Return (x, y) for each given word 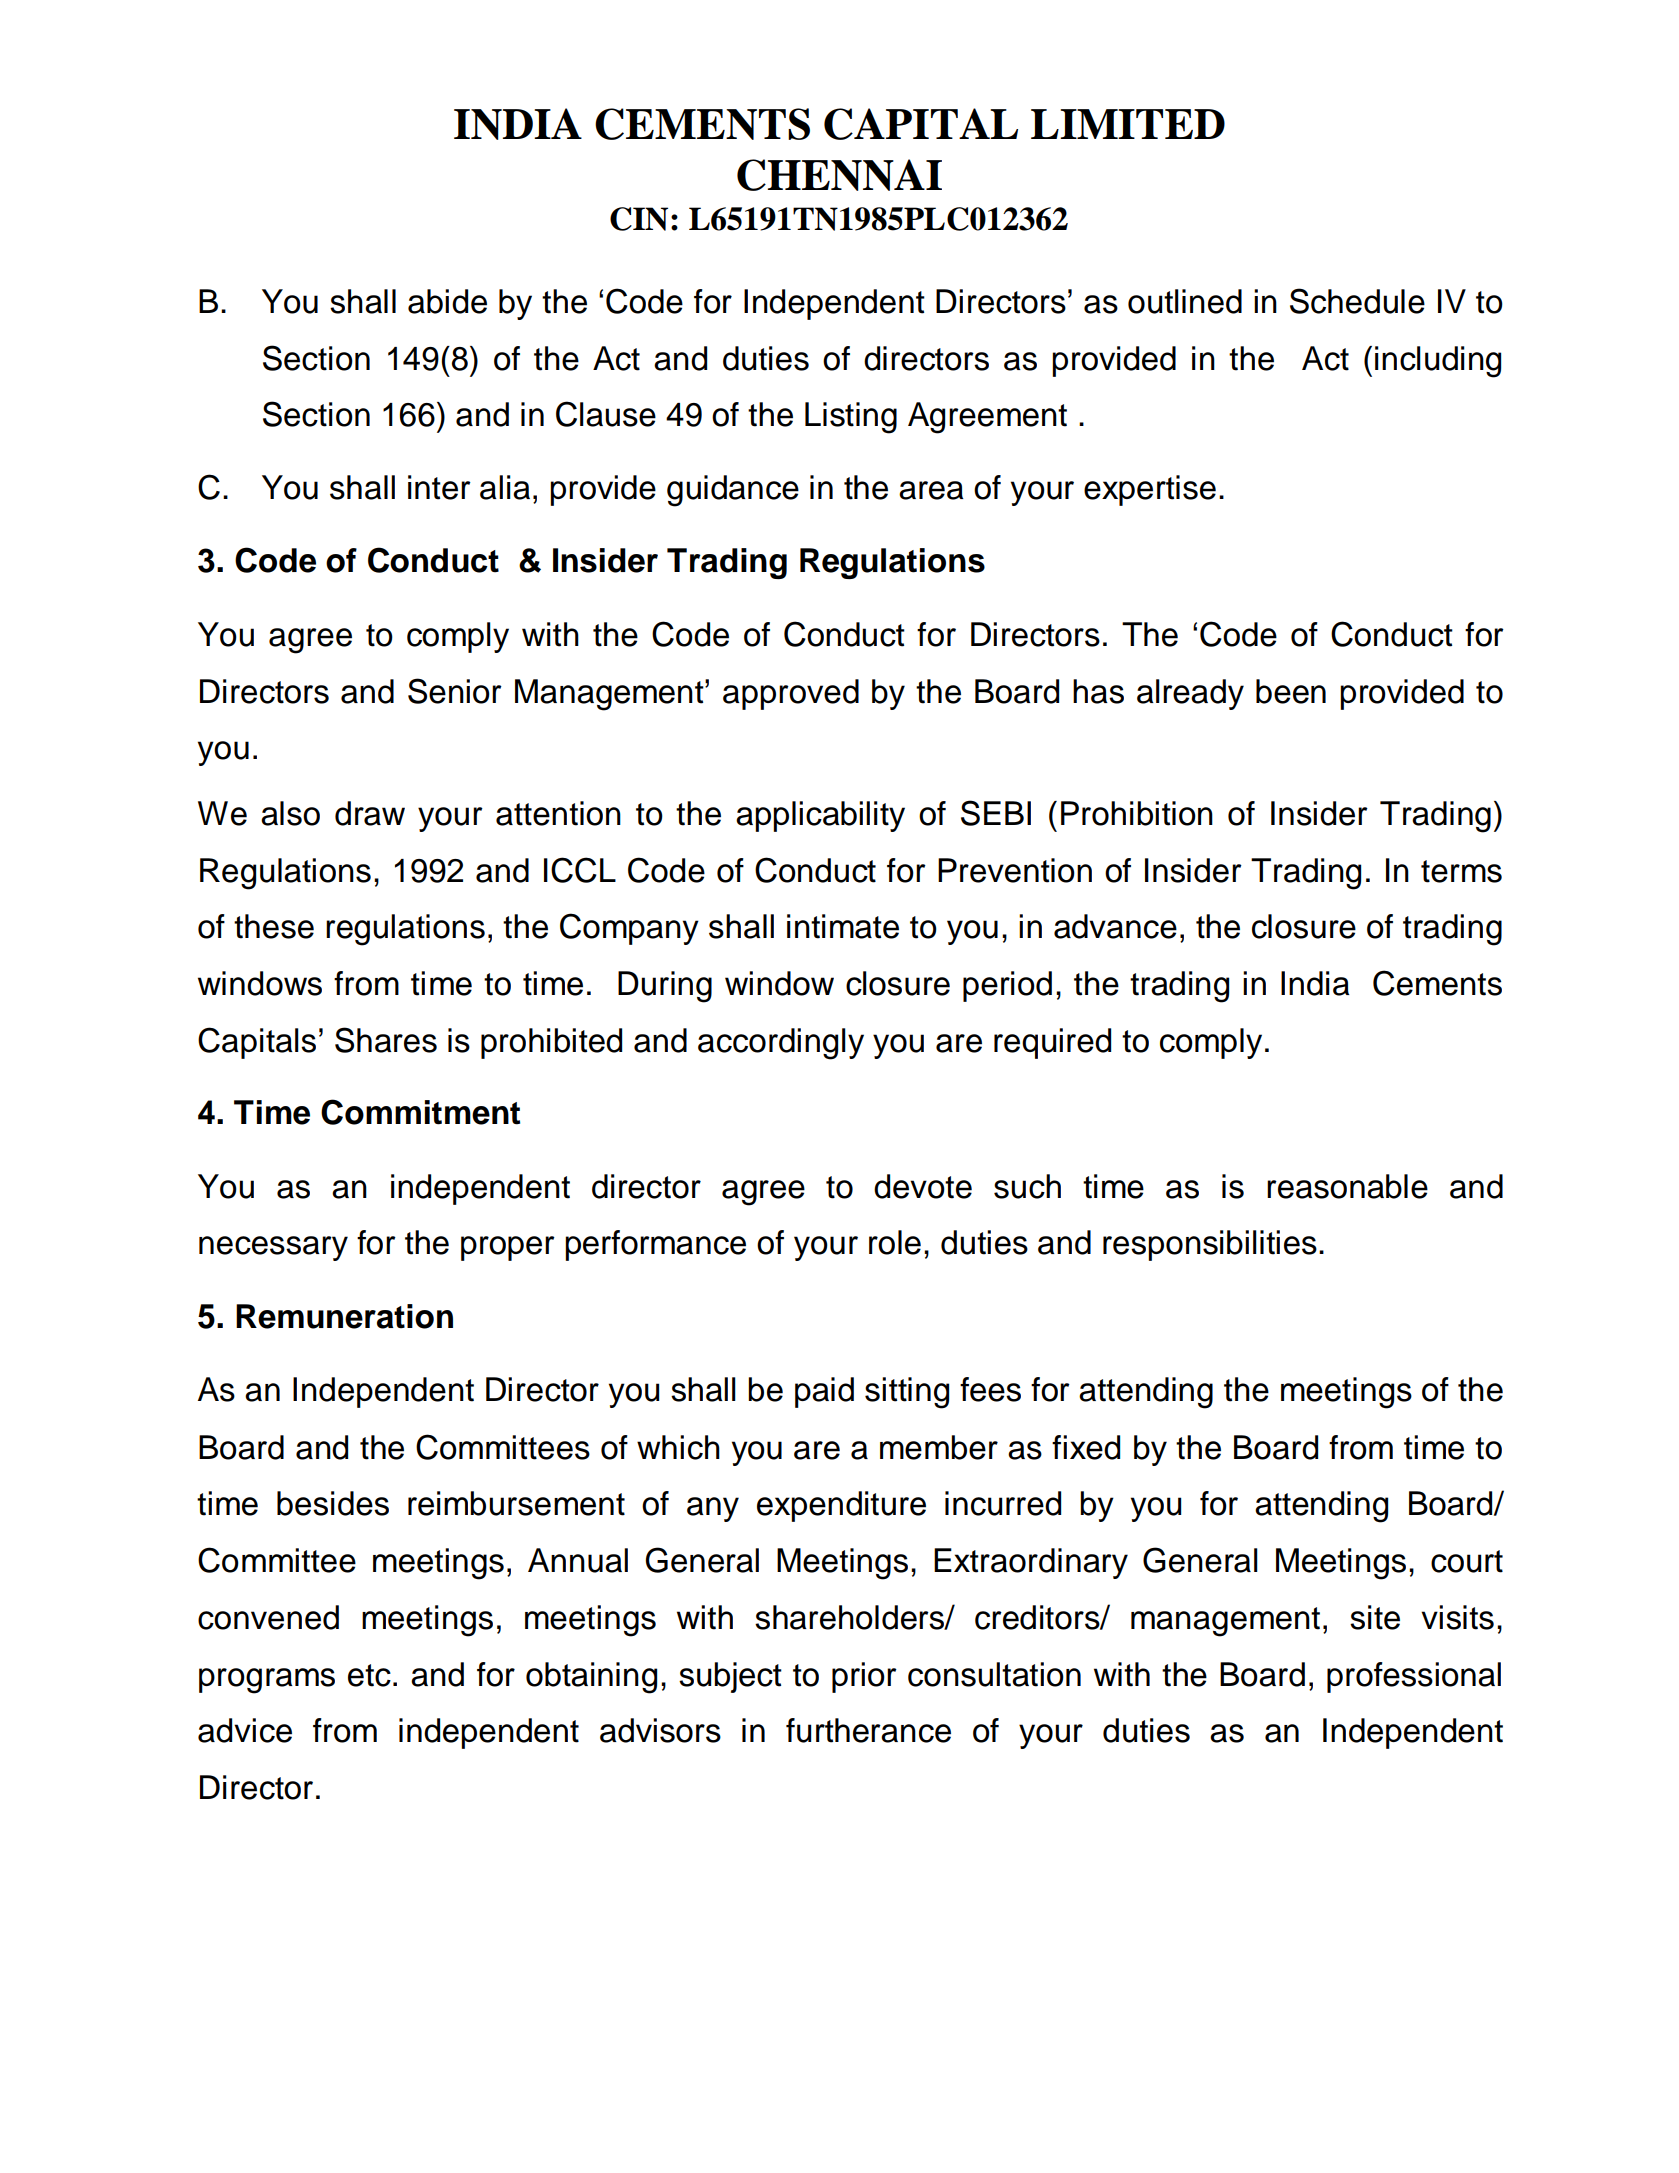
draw (370, 813)
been (1291, 691)
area (931, 490)
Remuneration (344, 1316)
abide (447, 301)
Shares (386, 1040)
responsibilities (1210, 1245)
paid (824, 1392)
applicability (820, 816)
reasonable (1347, 1186)
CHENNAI (839, 175)
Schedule (1357, 301)
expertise (1150, 490)
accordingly (781, 1044)
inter (439, 487)
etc (369, 1675)
